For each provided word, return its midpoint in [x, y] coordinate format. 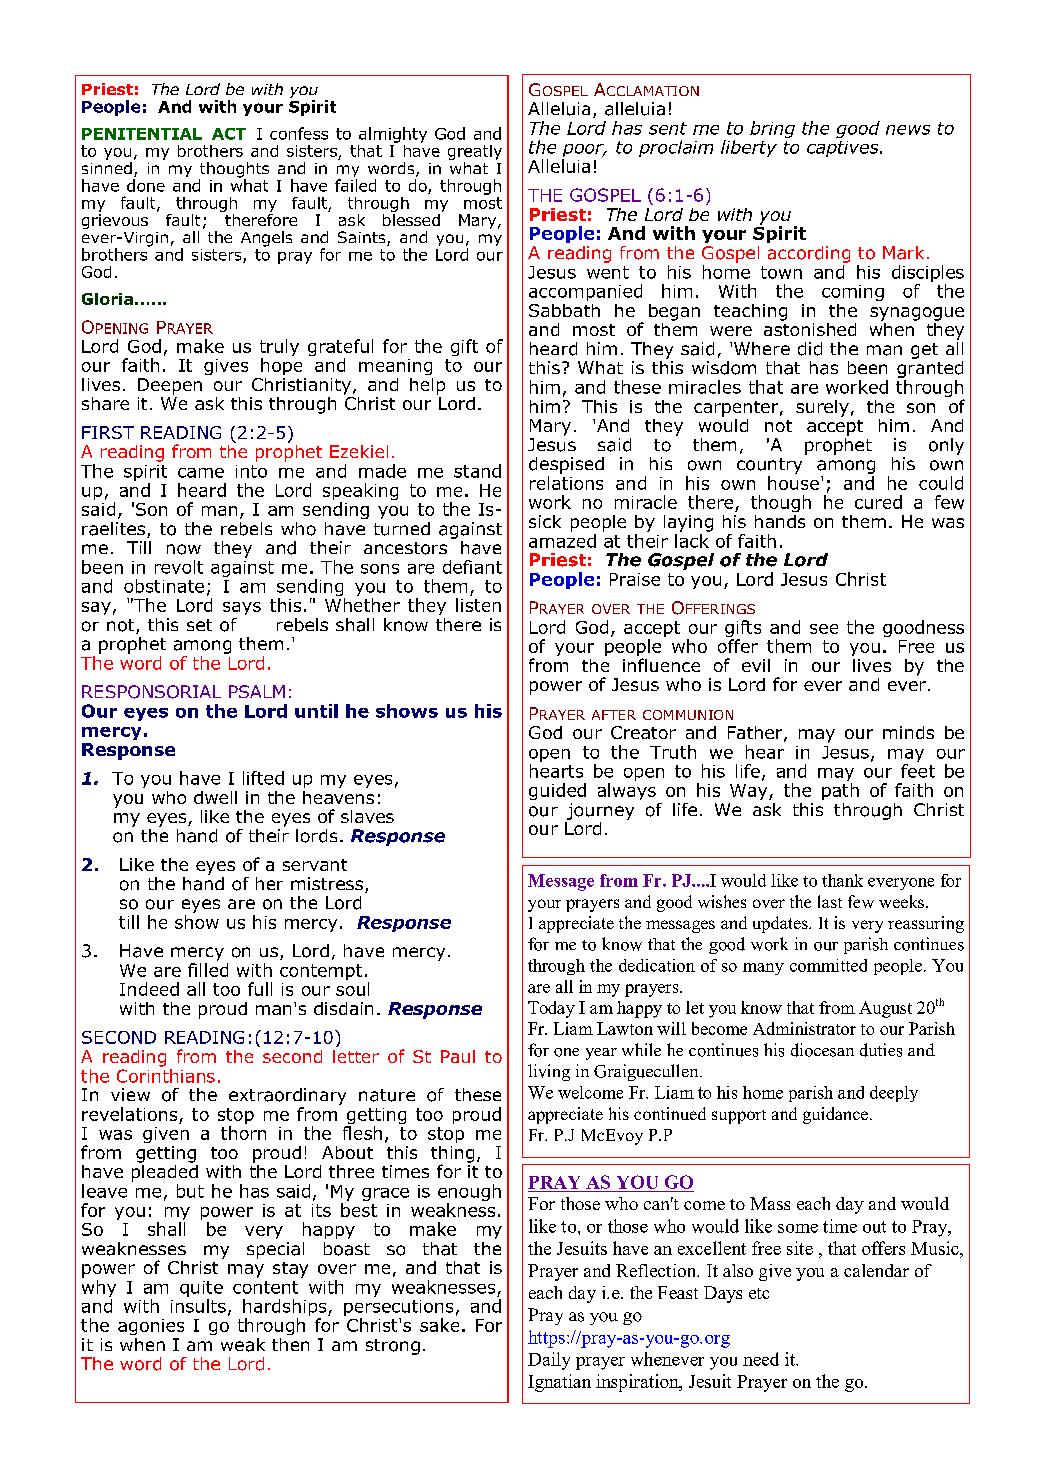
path [840, 791]
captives [844, 149]
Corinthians [166, 1074]
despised [566, 465]
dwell [215, 797]
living [549, 1072]
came [201, 473]
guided [557, 791]
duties [881, 1050]
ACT [229, 134]
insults [198, 1306]
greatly [475, 154]
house [793, 483]
